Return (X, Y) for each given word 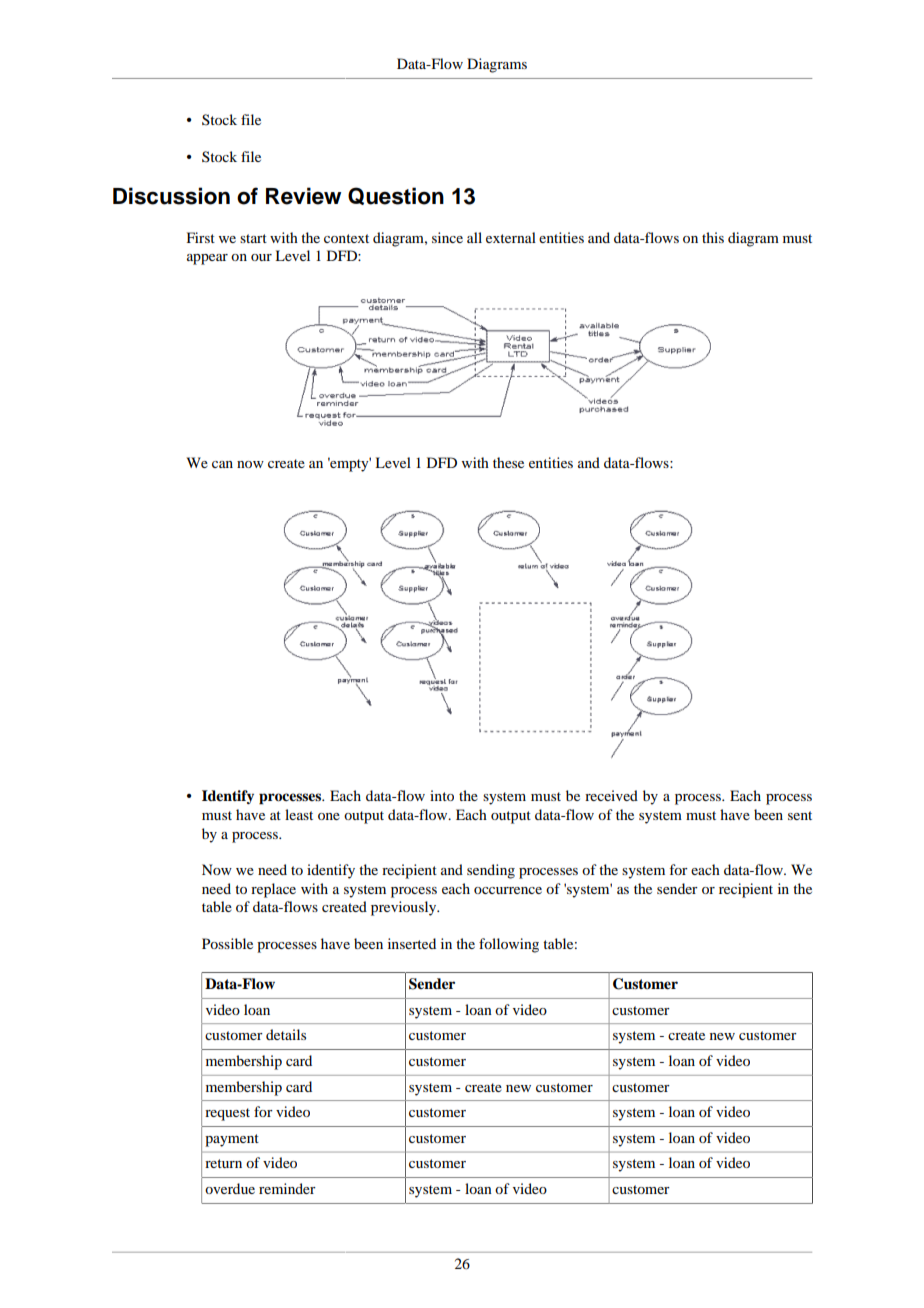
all (474, 237)
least (299, 814)
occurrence (508, 890)
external (511, 237)
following (509, 945)
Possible (227, 943)
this (713, 237)
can (222, 464)
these (508, 462)
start (253, 238)
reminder (287, 1188)
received (611, 795)
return (223, 1163)
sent (800, 815)
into (442, 795)
